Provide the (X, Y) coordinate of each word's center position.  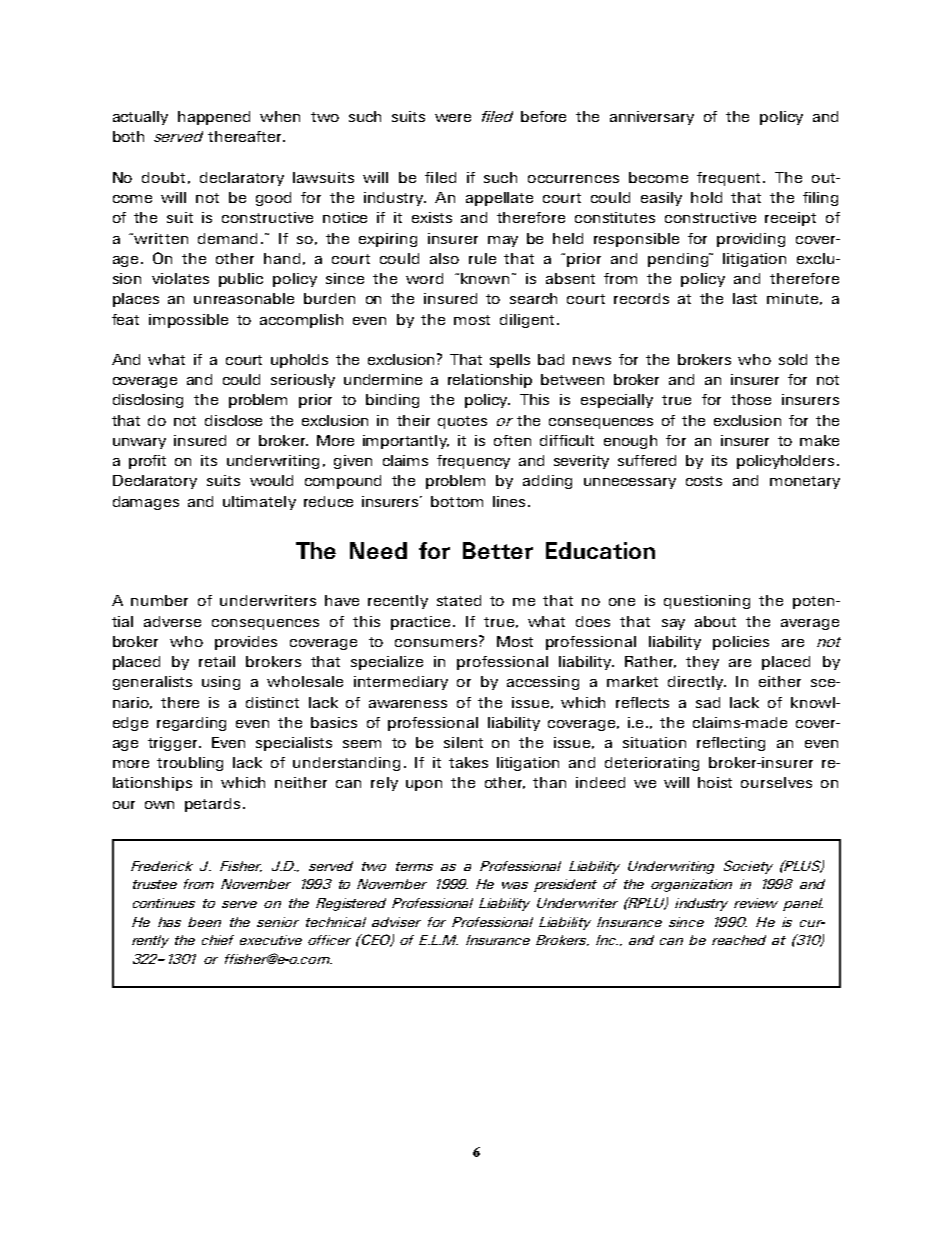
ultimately (259, 503)
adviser (396, 922)
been (204, 922)
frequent (728, 179)
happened (214, 118)
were (453, 118)
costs (704, 481)
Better (498, 550)
